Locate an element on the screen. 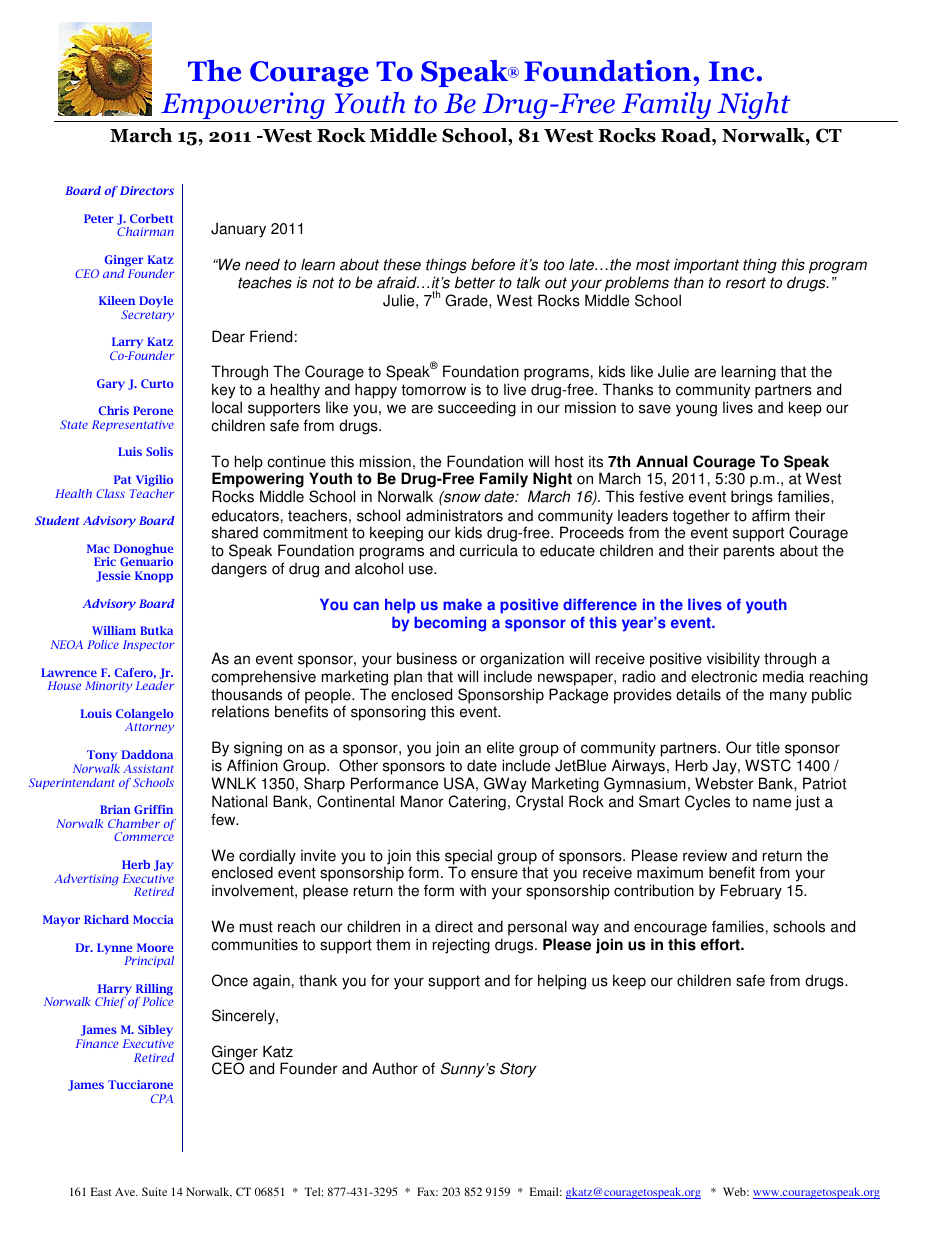 Image resolution: width=952 pixels, height=1233 pixels. Chairman is located at coordinates (145, 231).
